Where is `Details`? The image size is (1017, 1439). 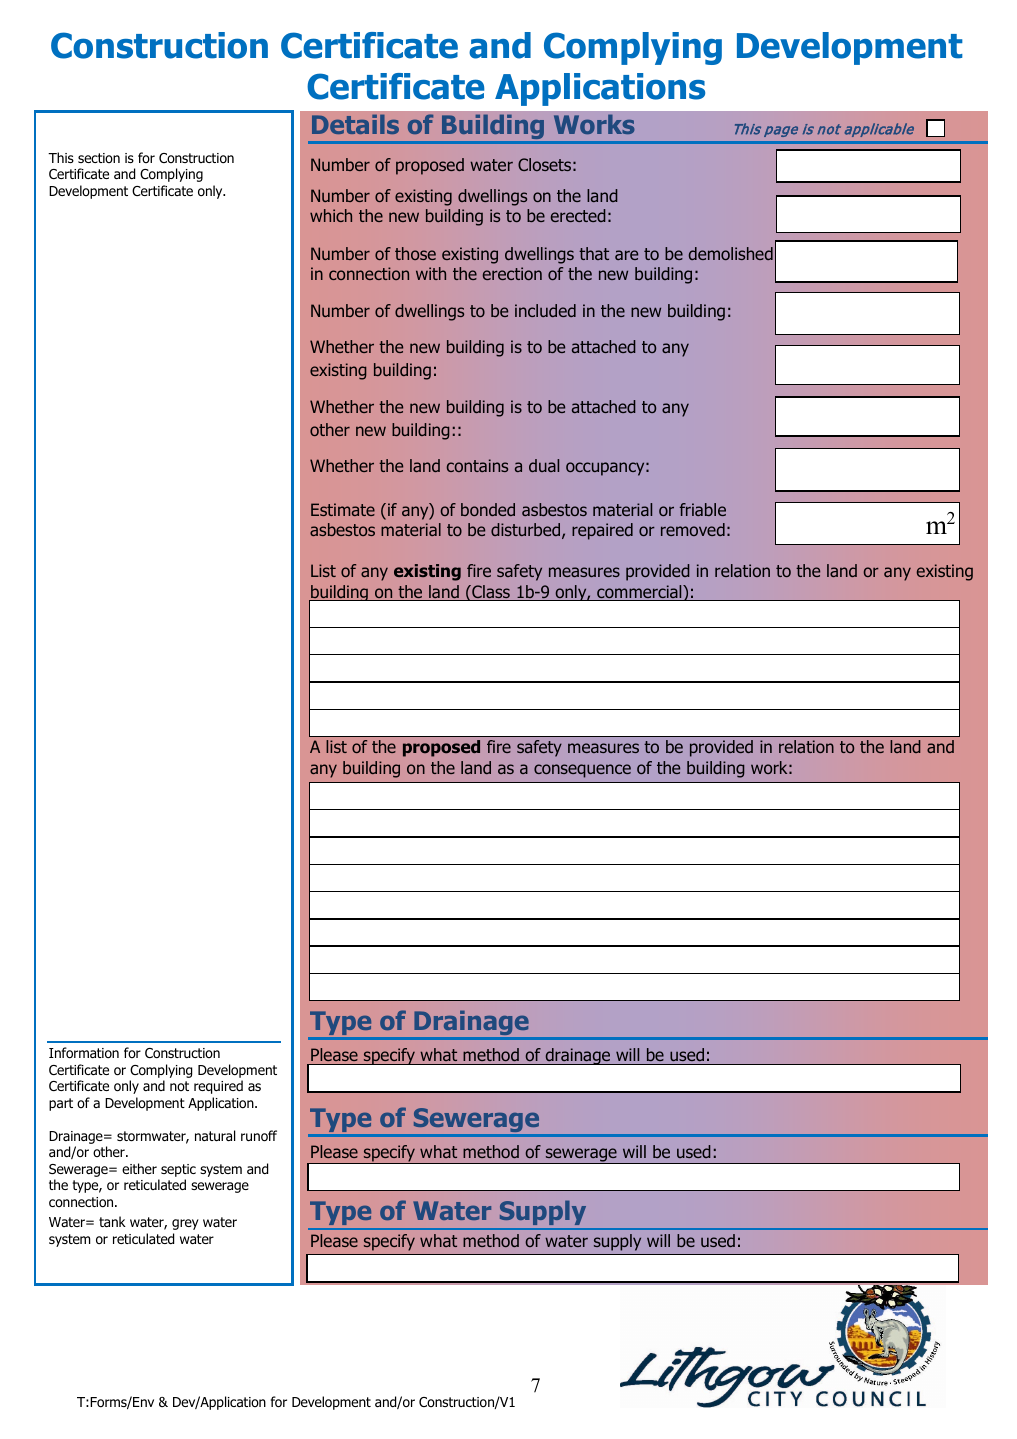 Details is located at coordinates (355, 124).
